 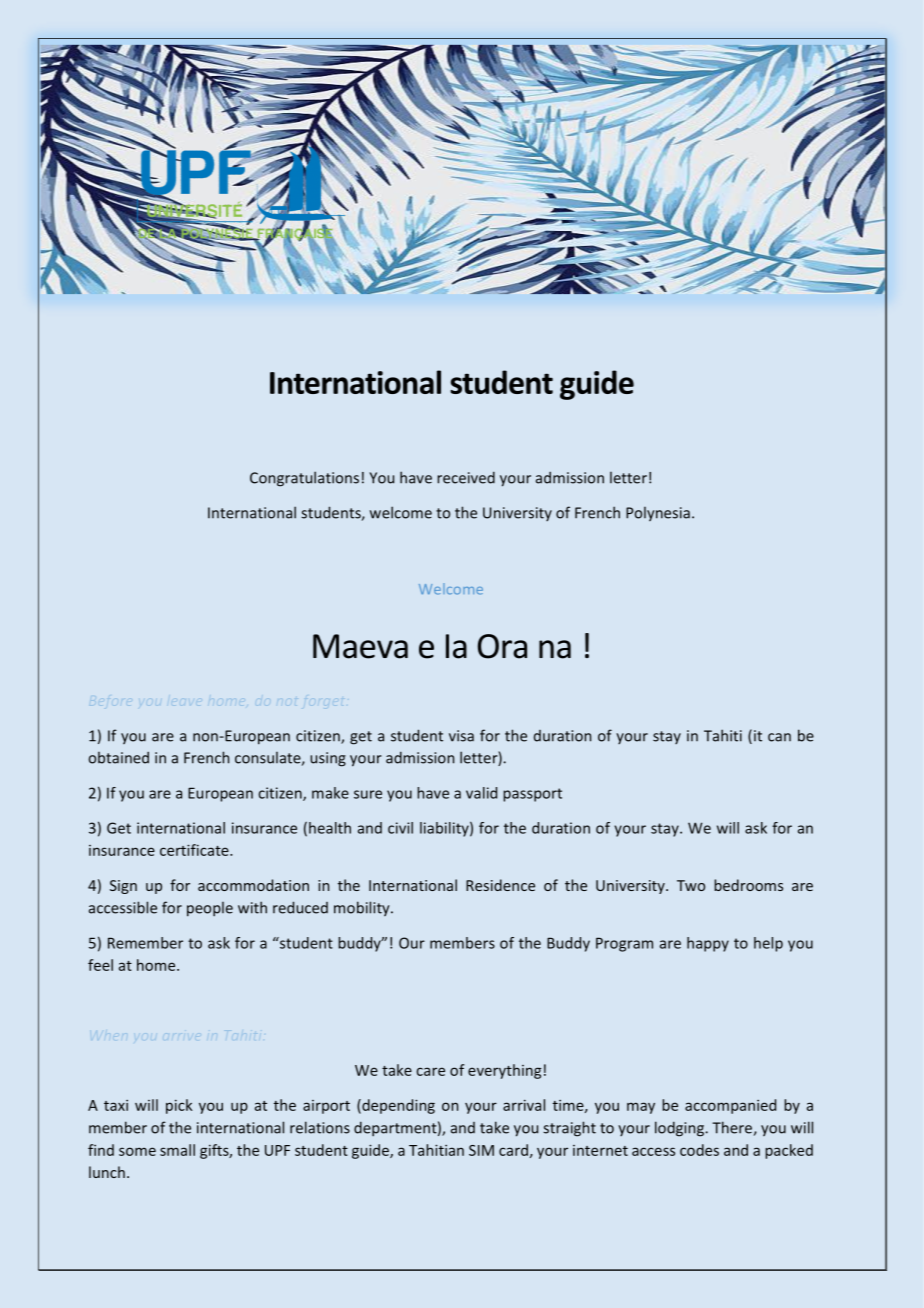 I want to click on small, so click(x=177, y=1150).
